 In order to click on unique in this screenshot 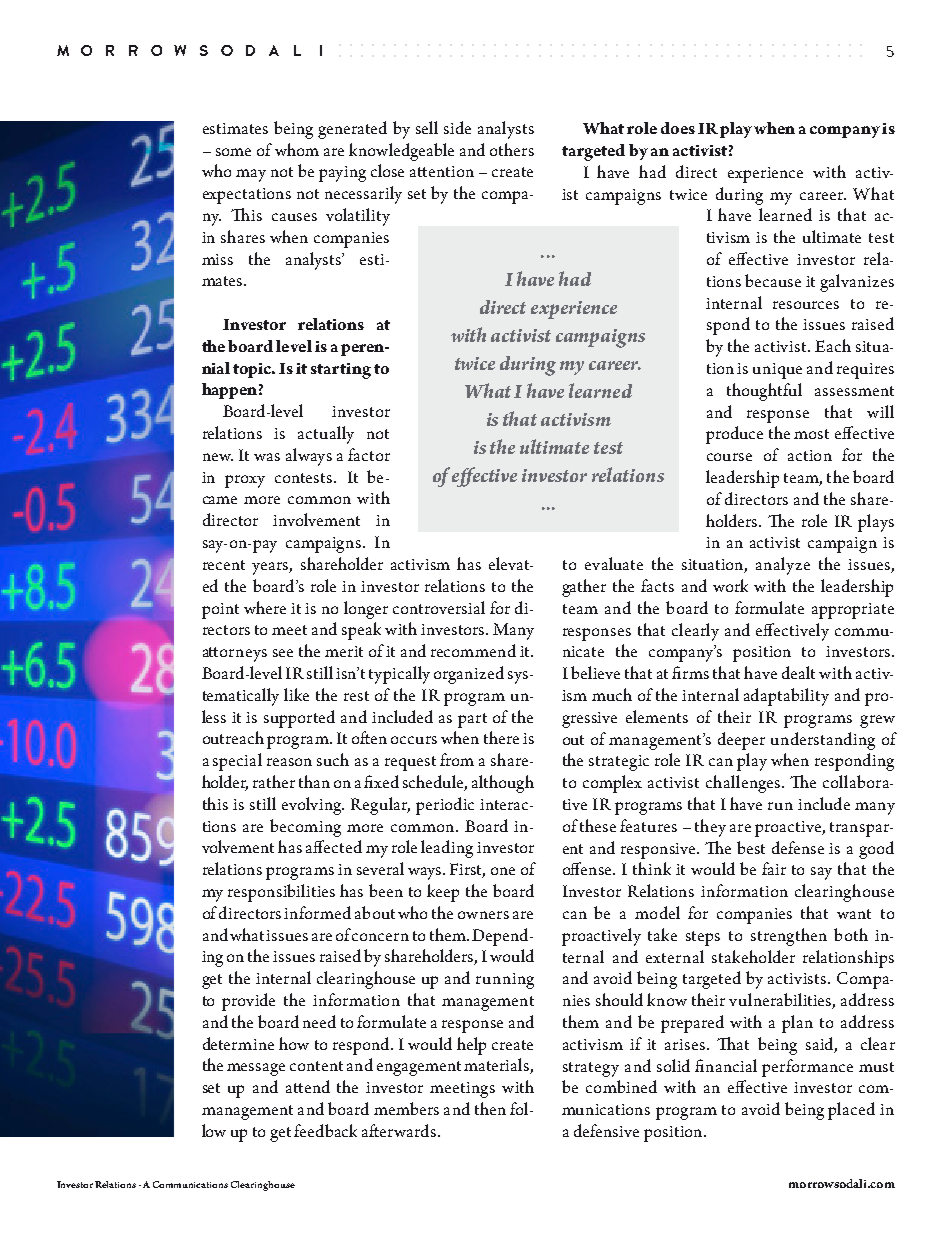, I will do `click(777, 371)`.
